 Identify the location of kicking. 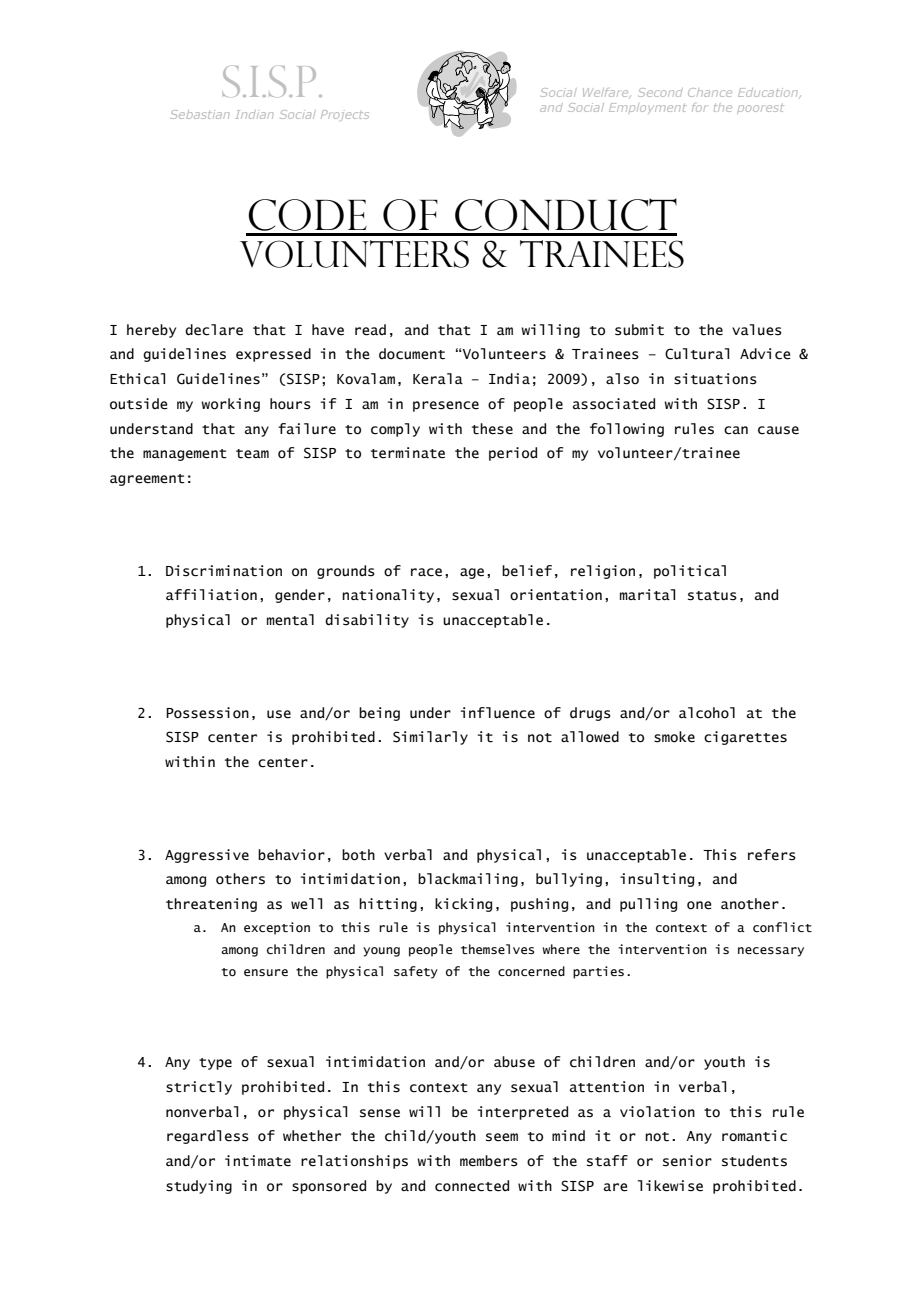
(463, 905).
